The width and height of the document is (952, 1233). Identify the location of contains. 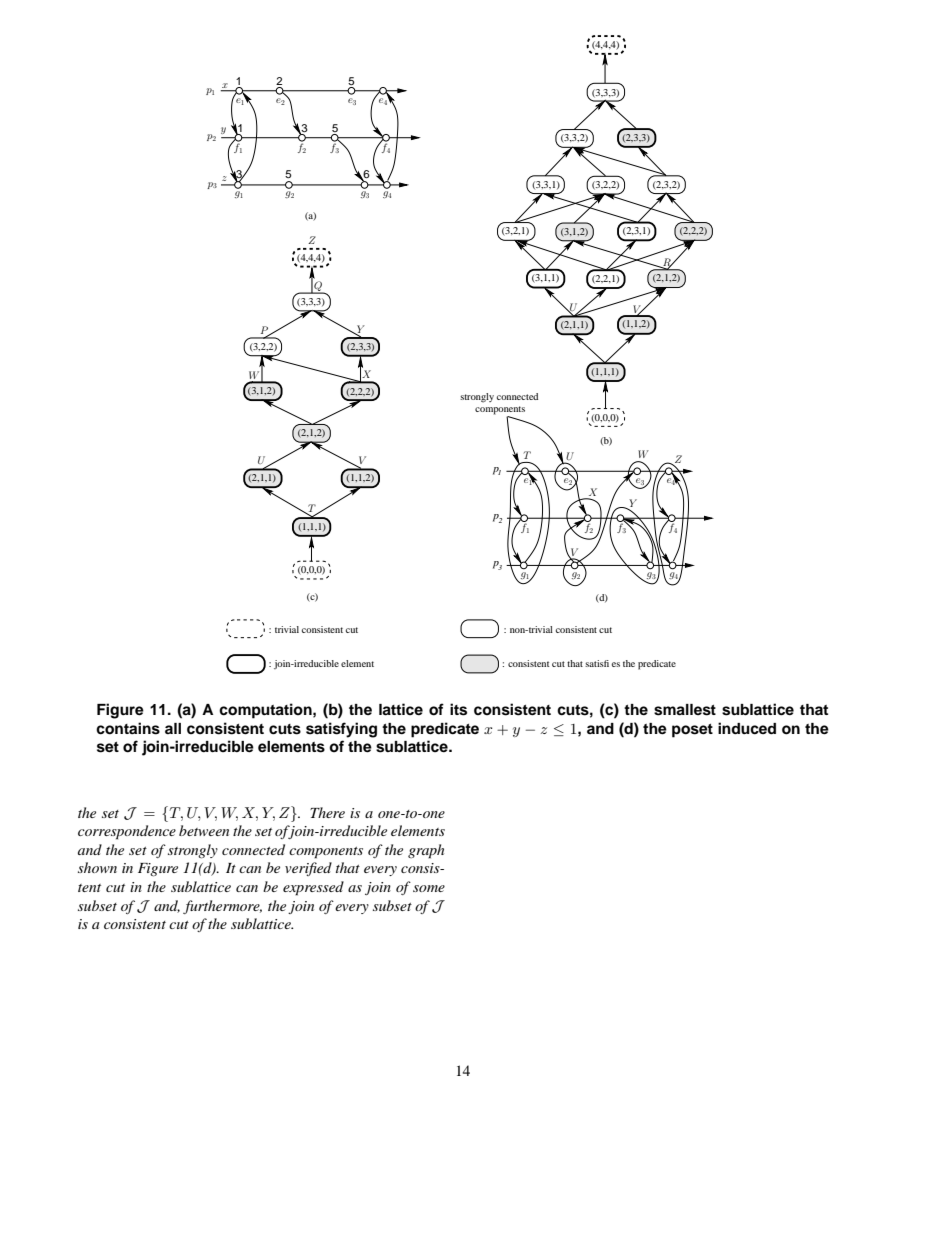
(128, 728).
